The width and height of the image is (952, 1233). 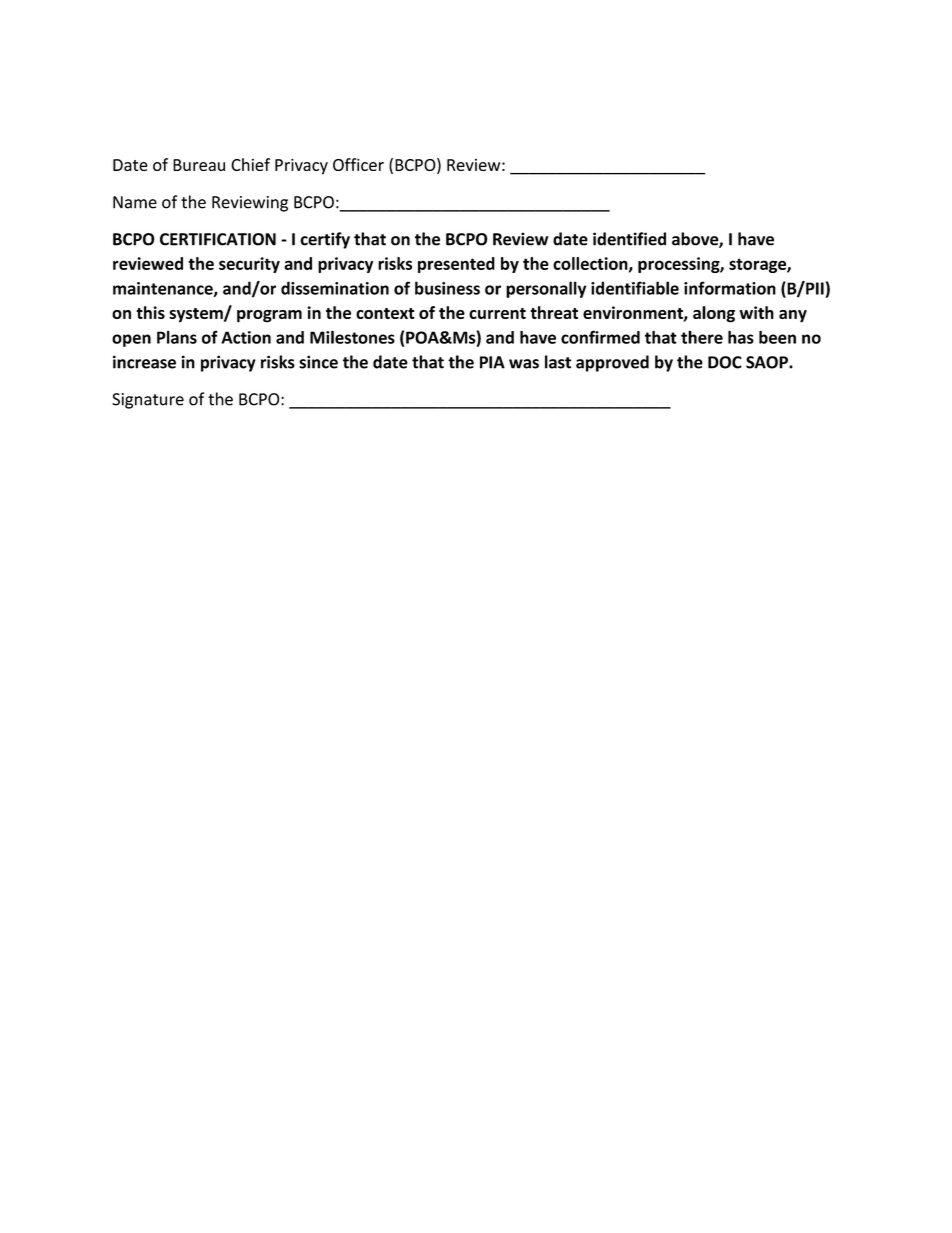 I want to click on identified, so click(x=629, y=239).
